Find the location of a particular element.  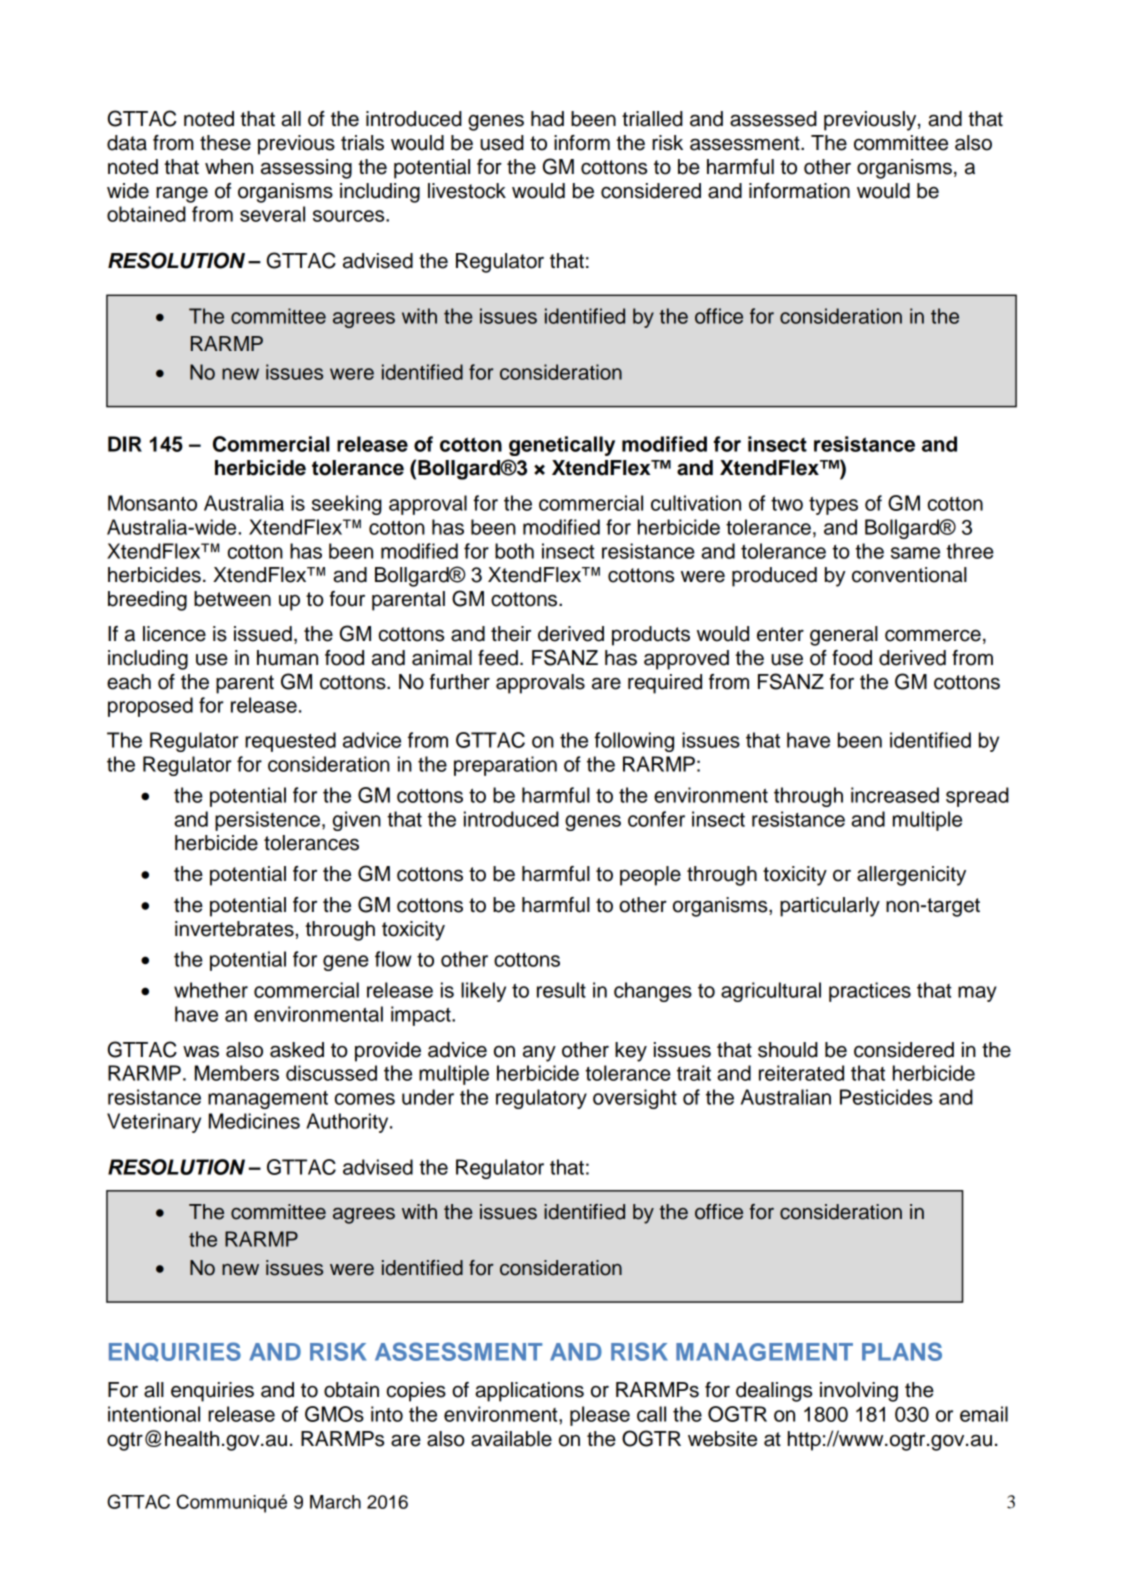

persistence is located at coordinates (267, 821).
